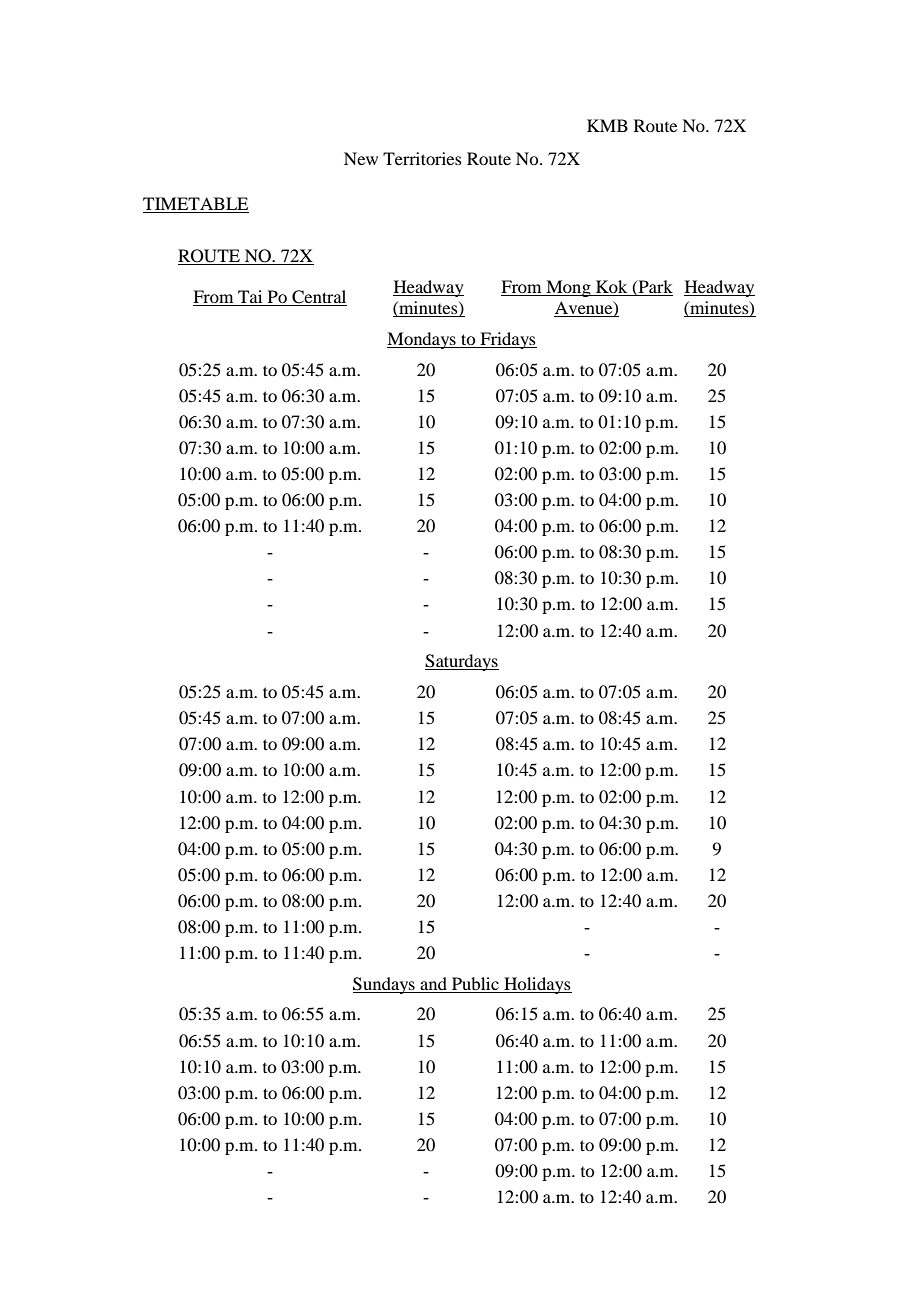  Describe the element at coordinates (507, 340) in the screenshot. I see `Fridays` at that location.
